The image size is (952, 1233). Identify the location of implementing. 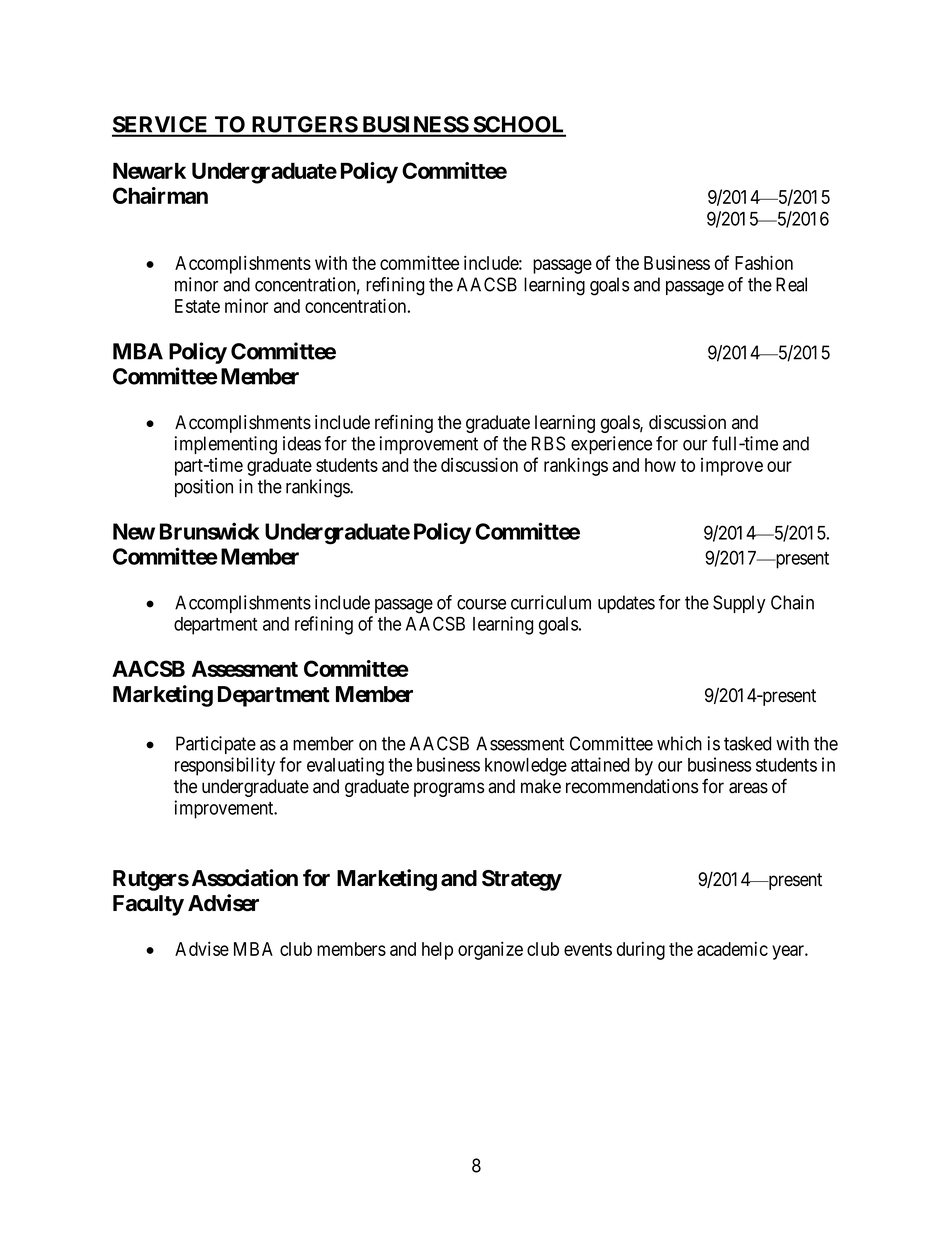
(226, 445).
